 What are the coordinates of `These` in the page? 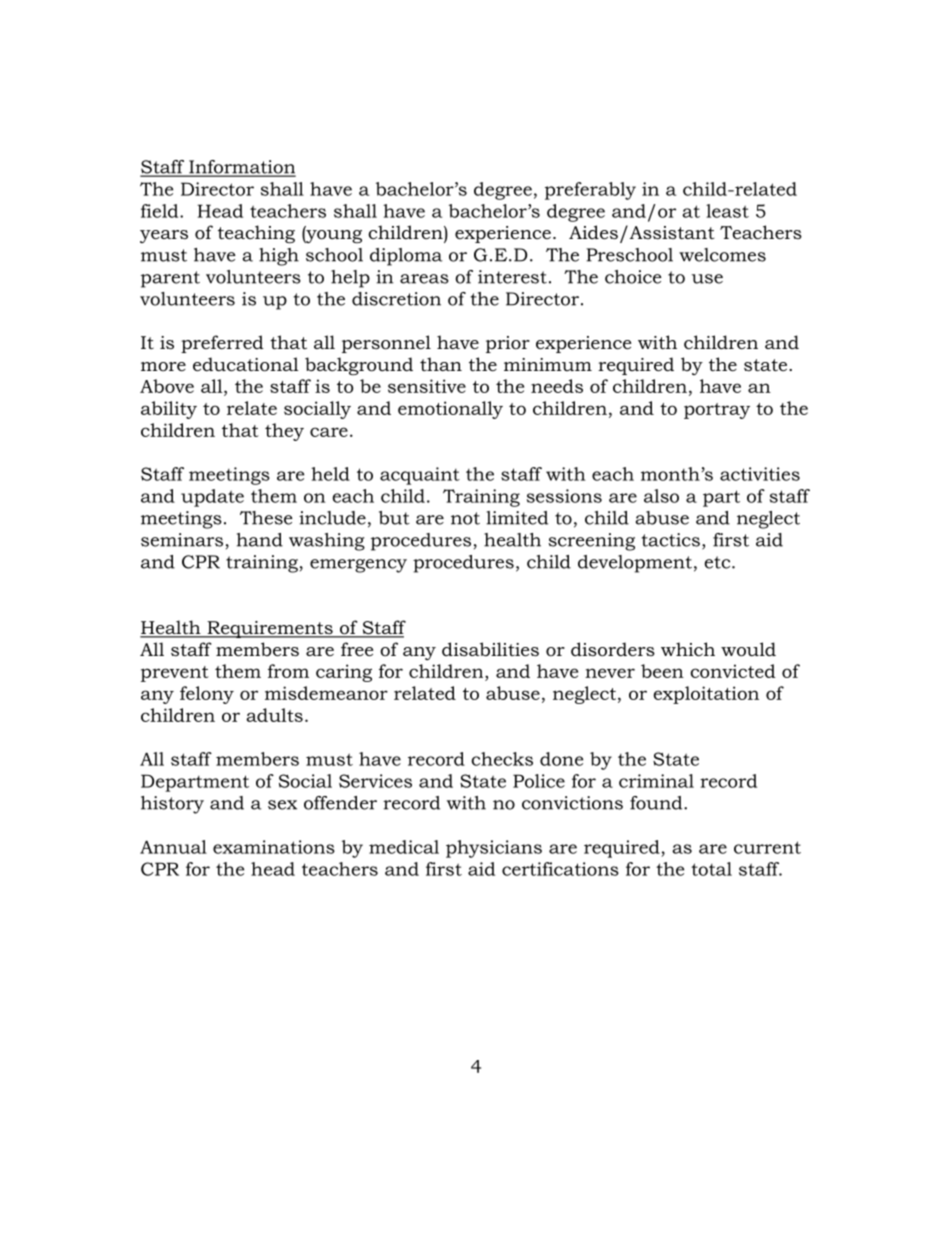 It's located at (266, 518).
